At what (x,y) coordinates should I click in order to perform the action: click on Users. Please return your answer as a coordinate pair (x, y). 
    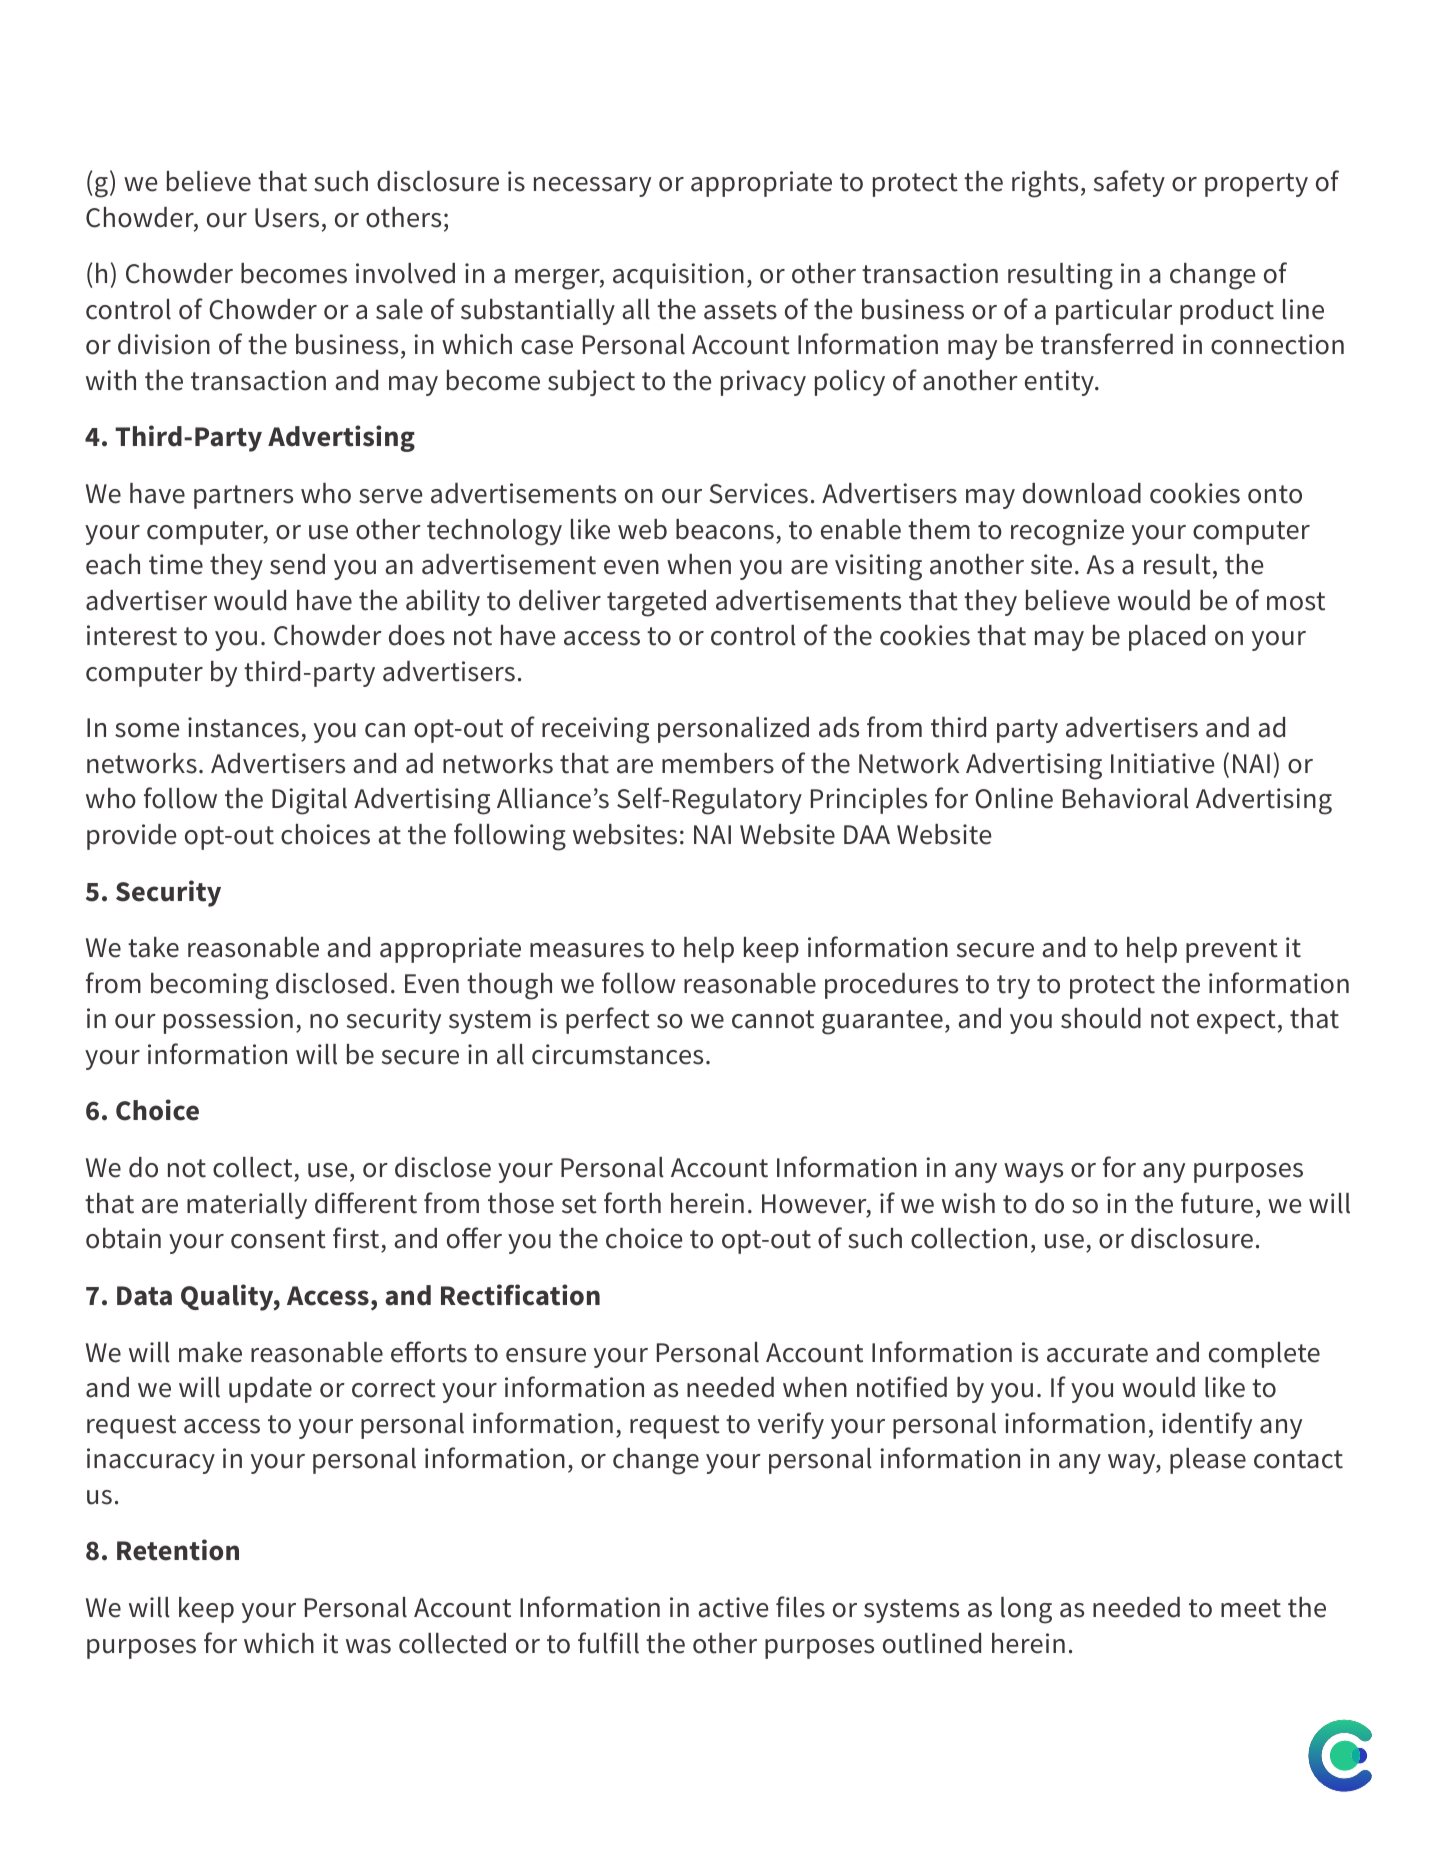
    Looking at the image, I should click on (287, 218).
